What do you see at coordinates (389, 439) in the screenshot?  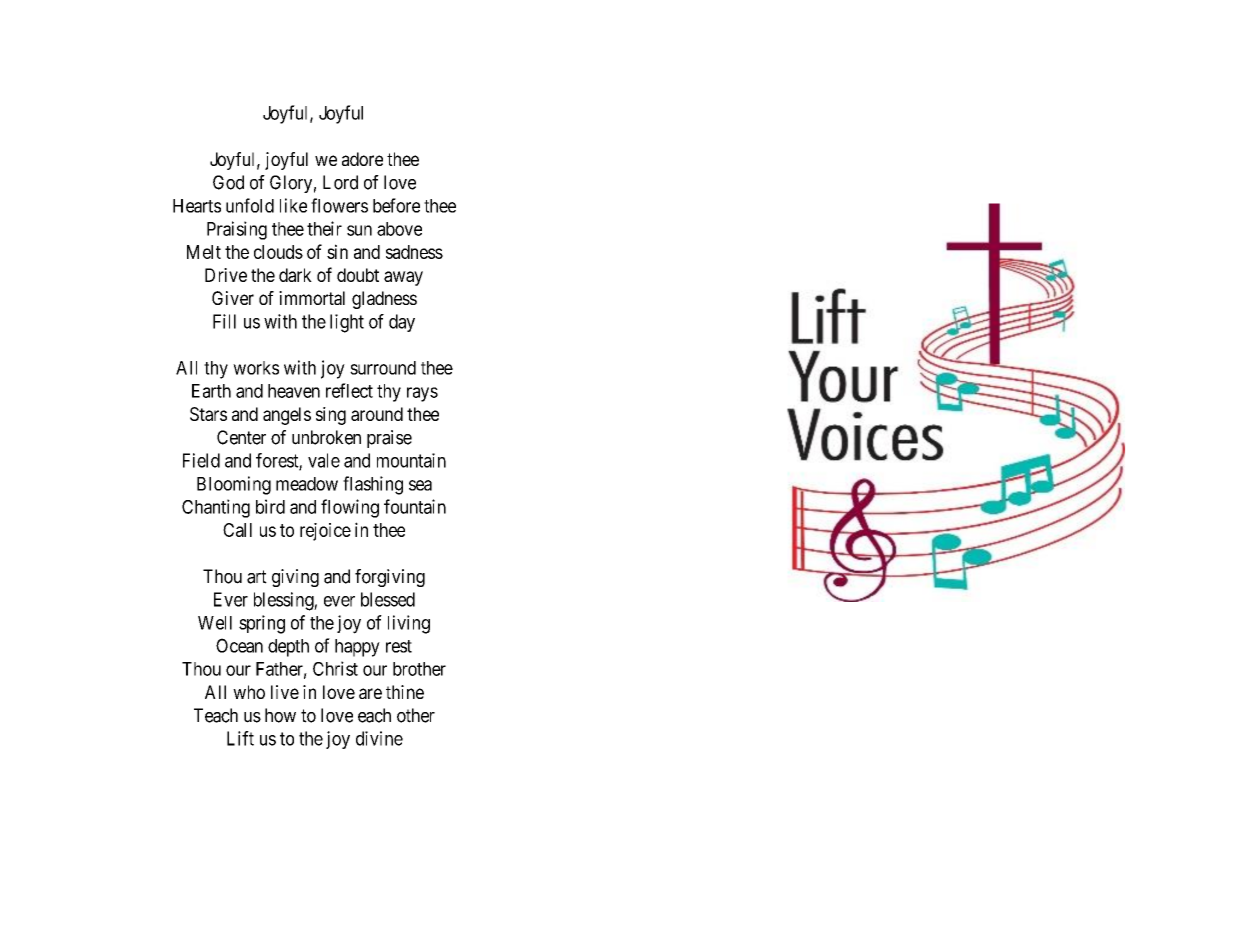 I see `praise` at bounding box center [389, 439].
